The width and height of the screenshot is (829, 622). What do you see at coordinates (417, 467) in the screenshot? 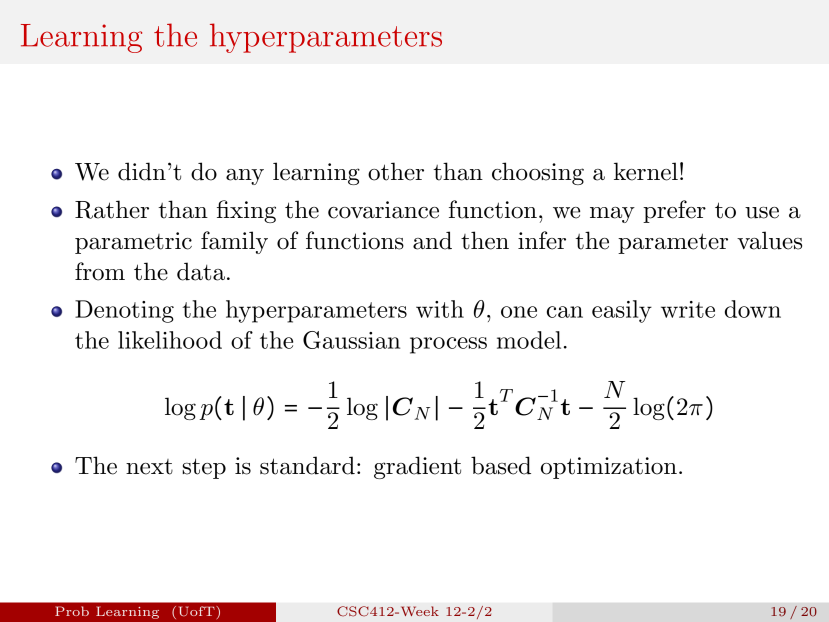
I see `gradient` at bounding box center [417, 467].
